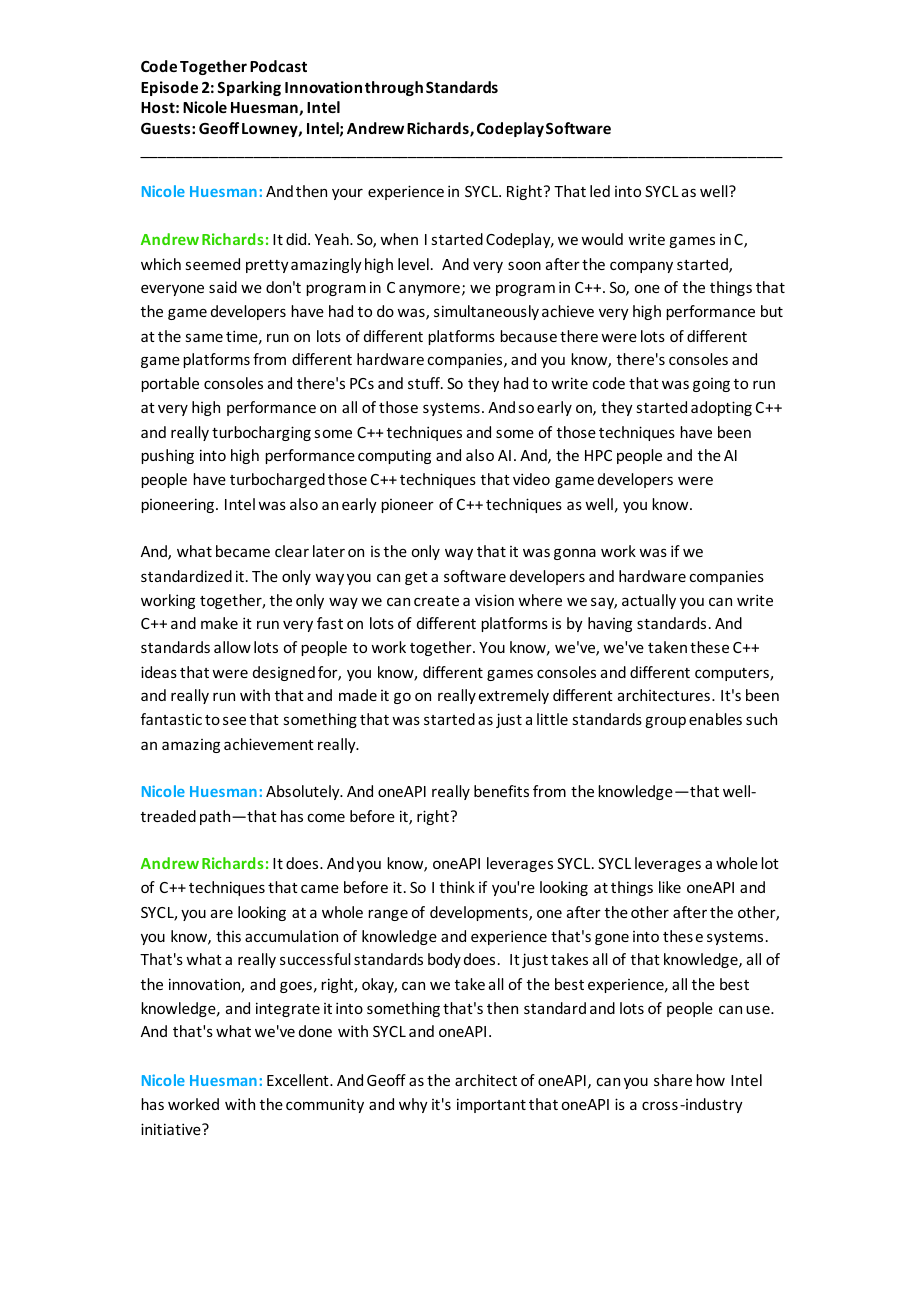 The image size is (924, 1308). Describe the element at coordinates (299, 1080) in the image. I see `Excellent` at that location.
